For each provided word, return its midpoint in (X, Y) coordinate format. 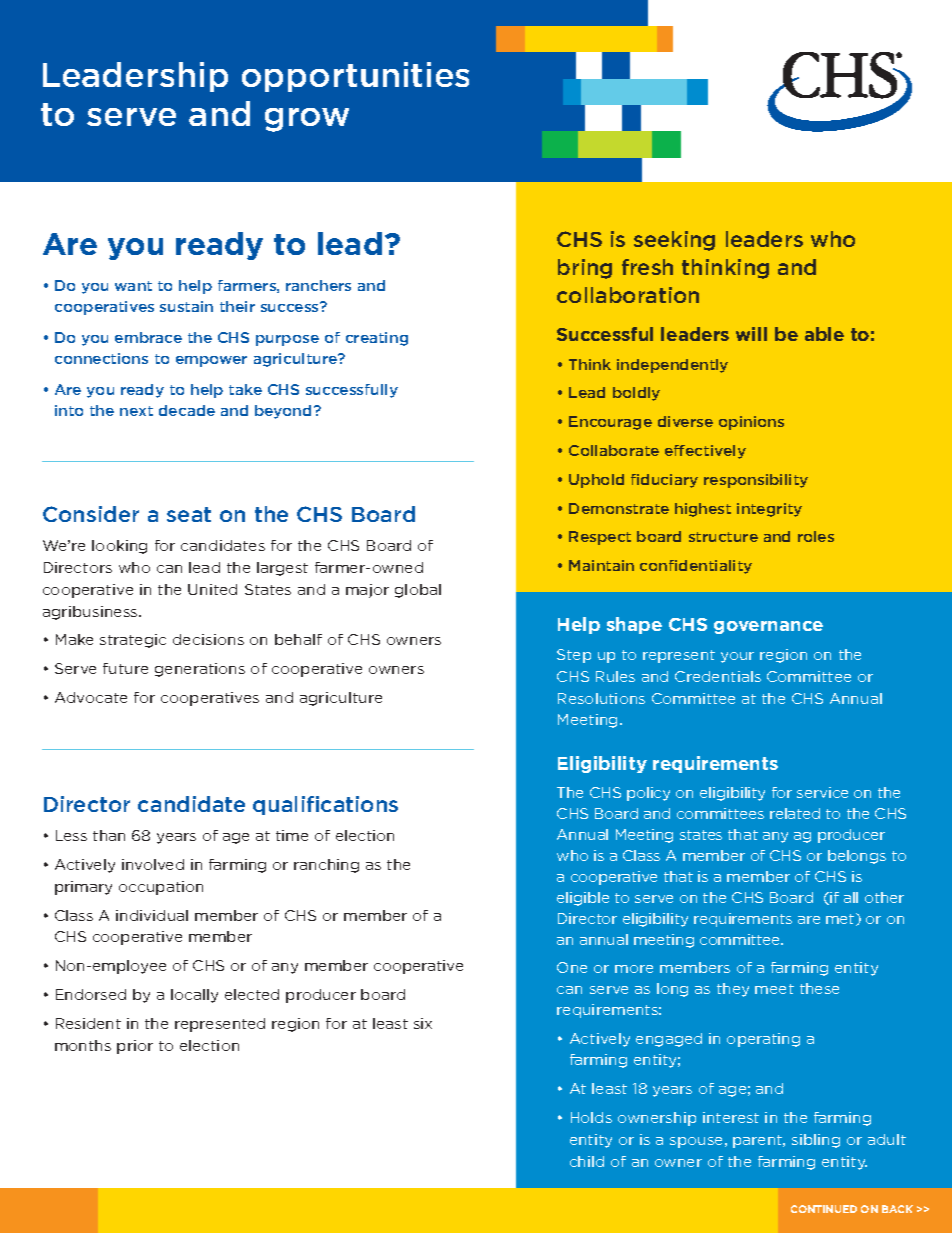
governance (768, 627)
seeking (674, 241)
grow (307, 120)
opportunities (355, 77)
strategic (133, 641)
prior (135, 1047)
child (587, 1161)
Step (574, 656)
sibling (816, 1141)
